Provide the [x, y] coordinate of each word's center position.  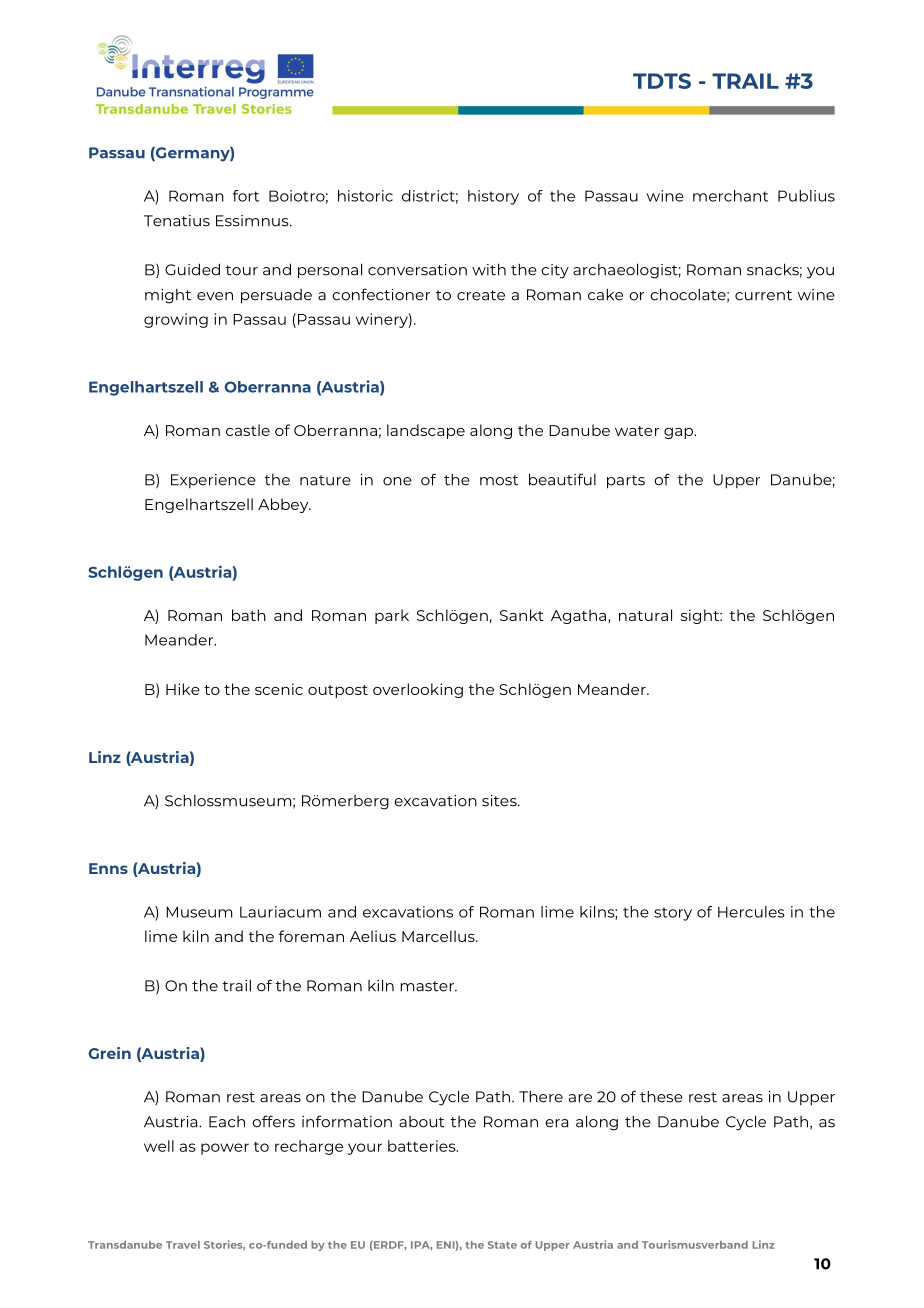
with [489, 269]
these [661, 1096]
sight [701, 616]
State [502, 1245]
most [499, 480]
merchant [730, 196]
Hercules [751, 912]
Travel [183, 1245]
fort [246, 196]
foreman [311, 936]
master [428, 986]
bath [249, 615]
